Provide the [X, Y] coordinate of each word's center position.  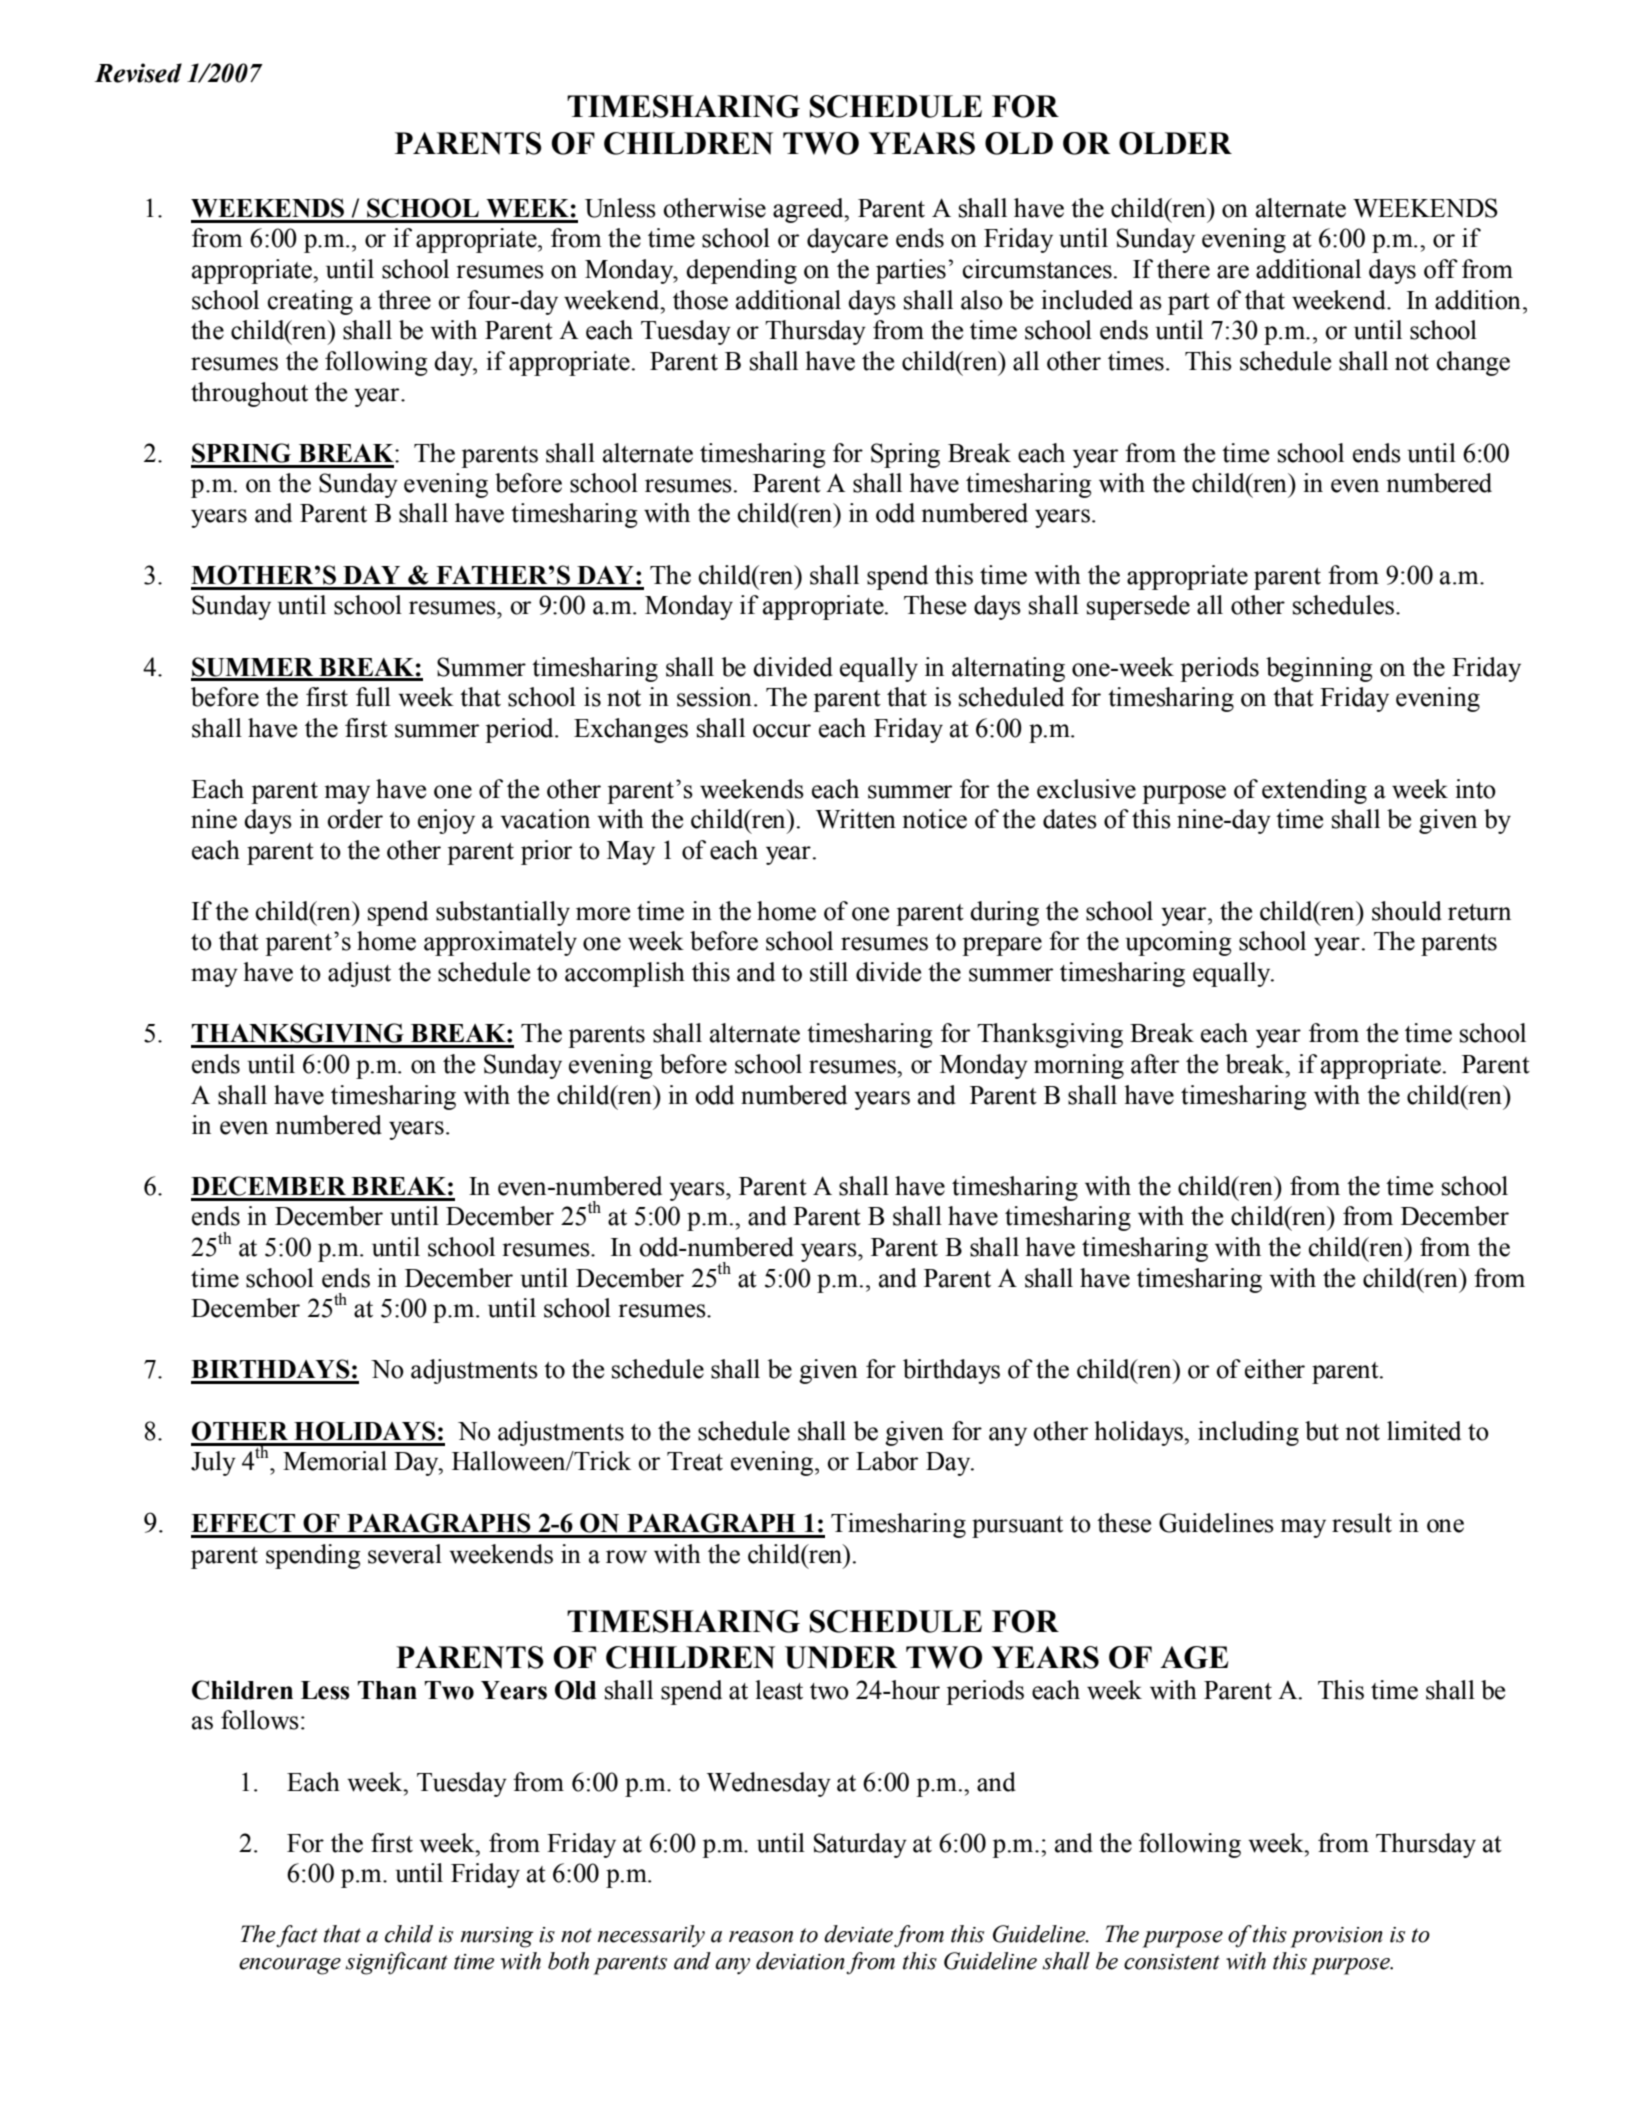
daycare [847, 240]
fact [297, 1936]
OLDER [1175, 143]
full [373, 697]
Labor [887, 1461]
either [1275, 1369]
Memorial [335, 1461]
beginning [1319, 669]
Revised [138, 73]
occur [782, 731]
